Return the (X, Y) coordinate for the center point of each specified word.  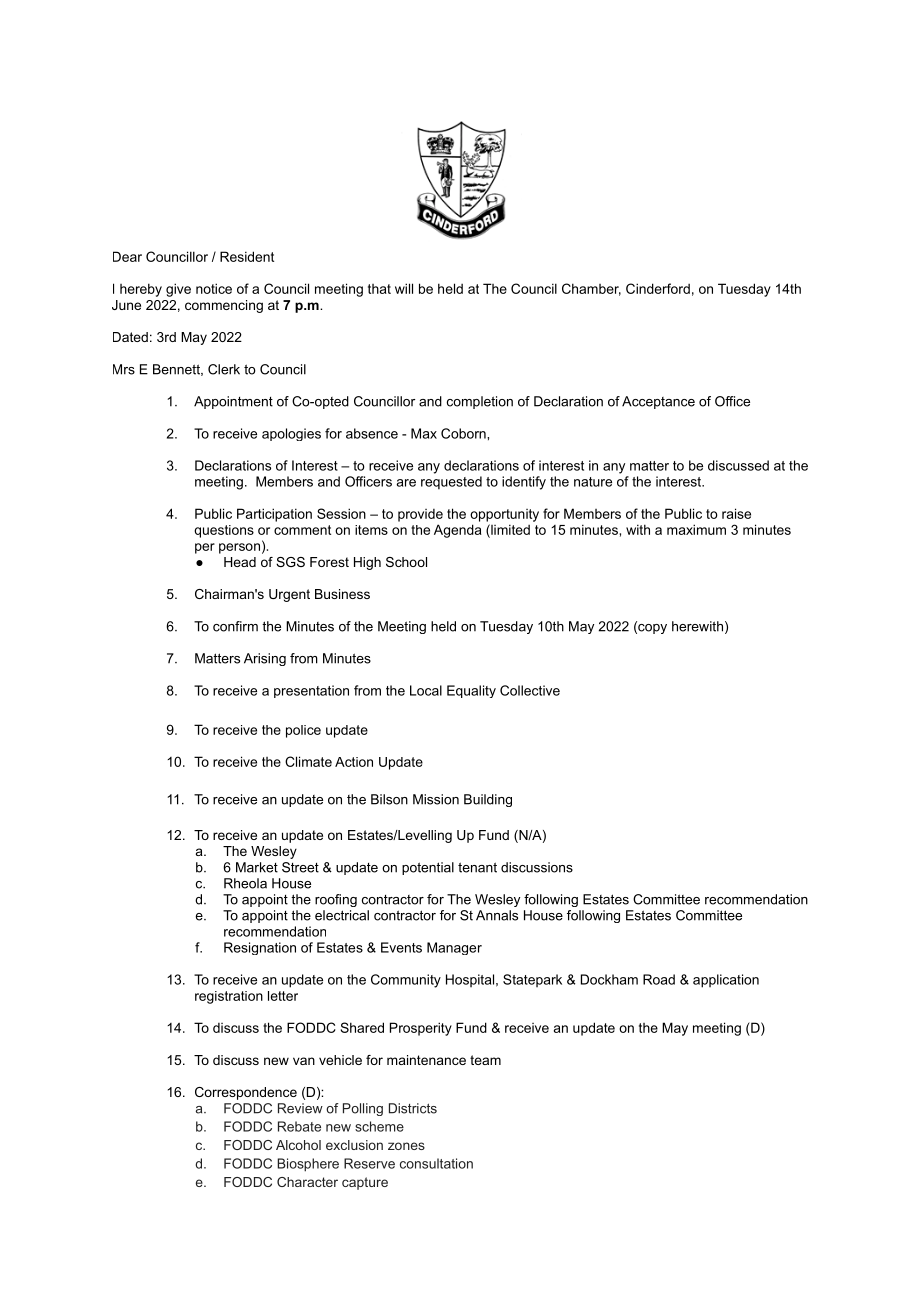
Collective (530, 690)
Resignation (260, 948)
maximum (696, 529)
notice (214, 288)
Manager (454, 948)
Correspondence (246, 1093)
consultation (436, 1163)
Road (659, 979)
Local (426, 690)
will (404, 288)
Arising (265, 659)
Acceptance (658, 402)
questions (224, 531)
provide (420, 515)
